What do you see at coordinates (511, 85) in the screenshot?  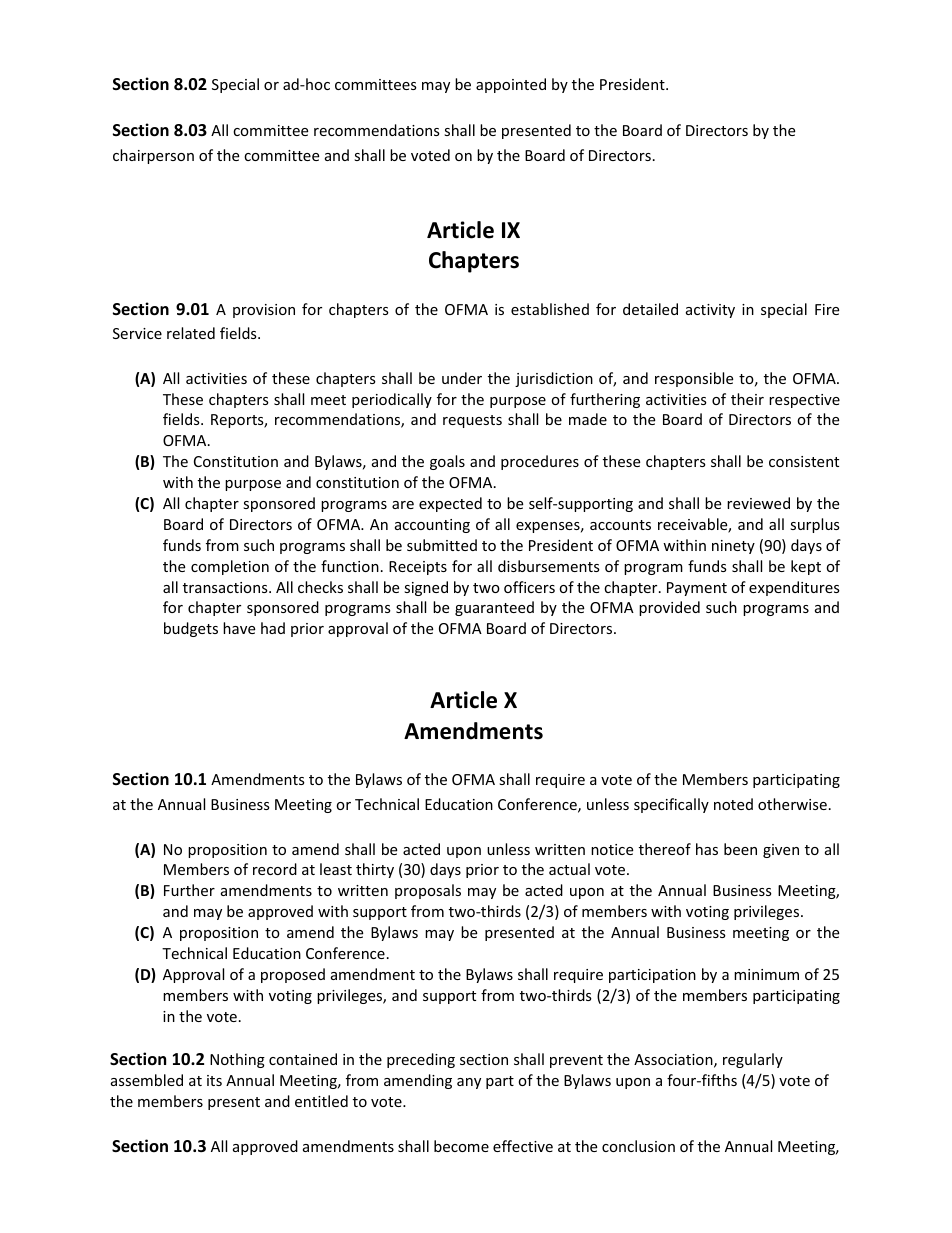 I see `appointed` at bounding box center [511, 85].
